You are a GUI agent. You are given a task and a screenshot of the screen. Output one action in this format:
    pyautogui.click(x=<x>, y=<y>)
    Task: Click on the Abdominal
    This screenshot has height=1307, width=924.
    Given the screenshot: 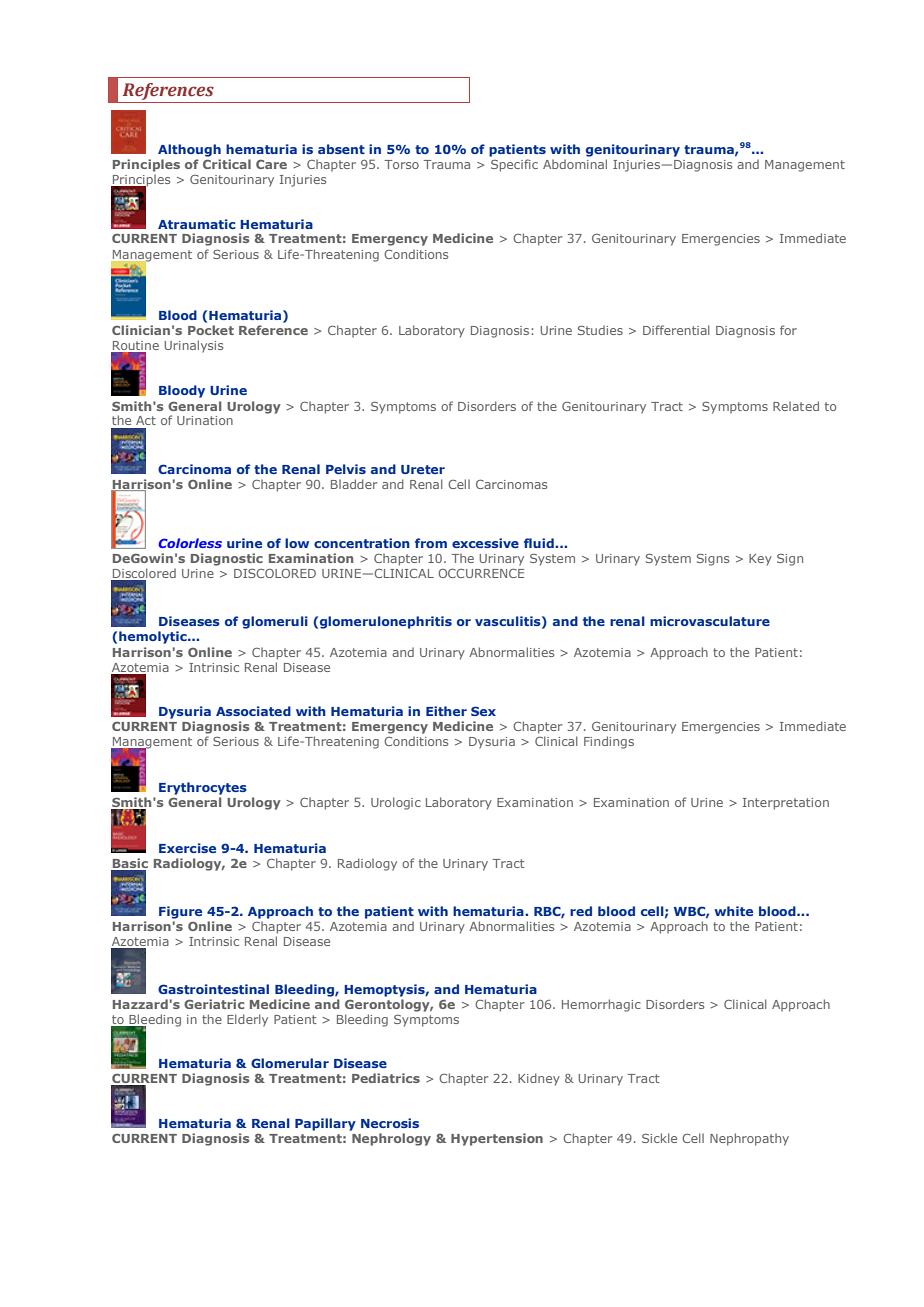 What is the action you would take?
    pyautogui.click(x=575, y=164)
